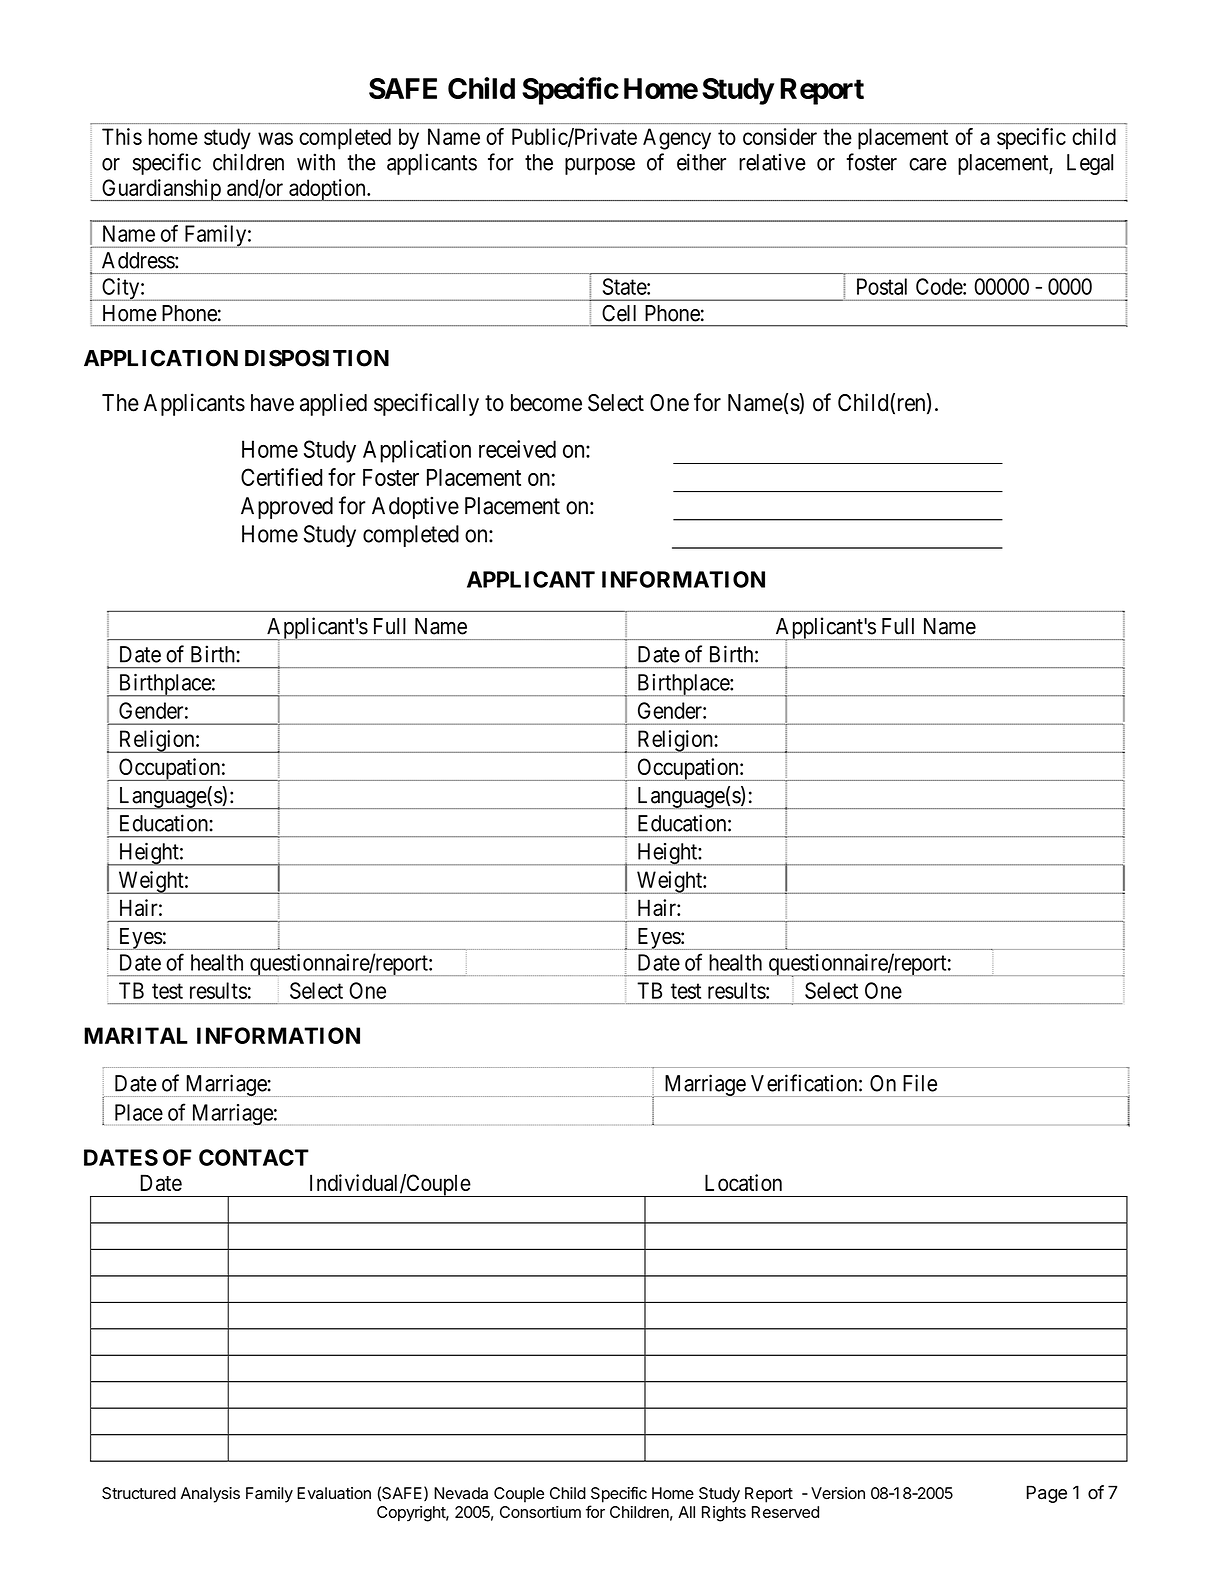 Image resolution: width=1232 pixels, height=1594 pixels. What do you see at coordinates (210, 1495) in the screenshot?
I see `Analysis` at bounding box center [210, 1495].
